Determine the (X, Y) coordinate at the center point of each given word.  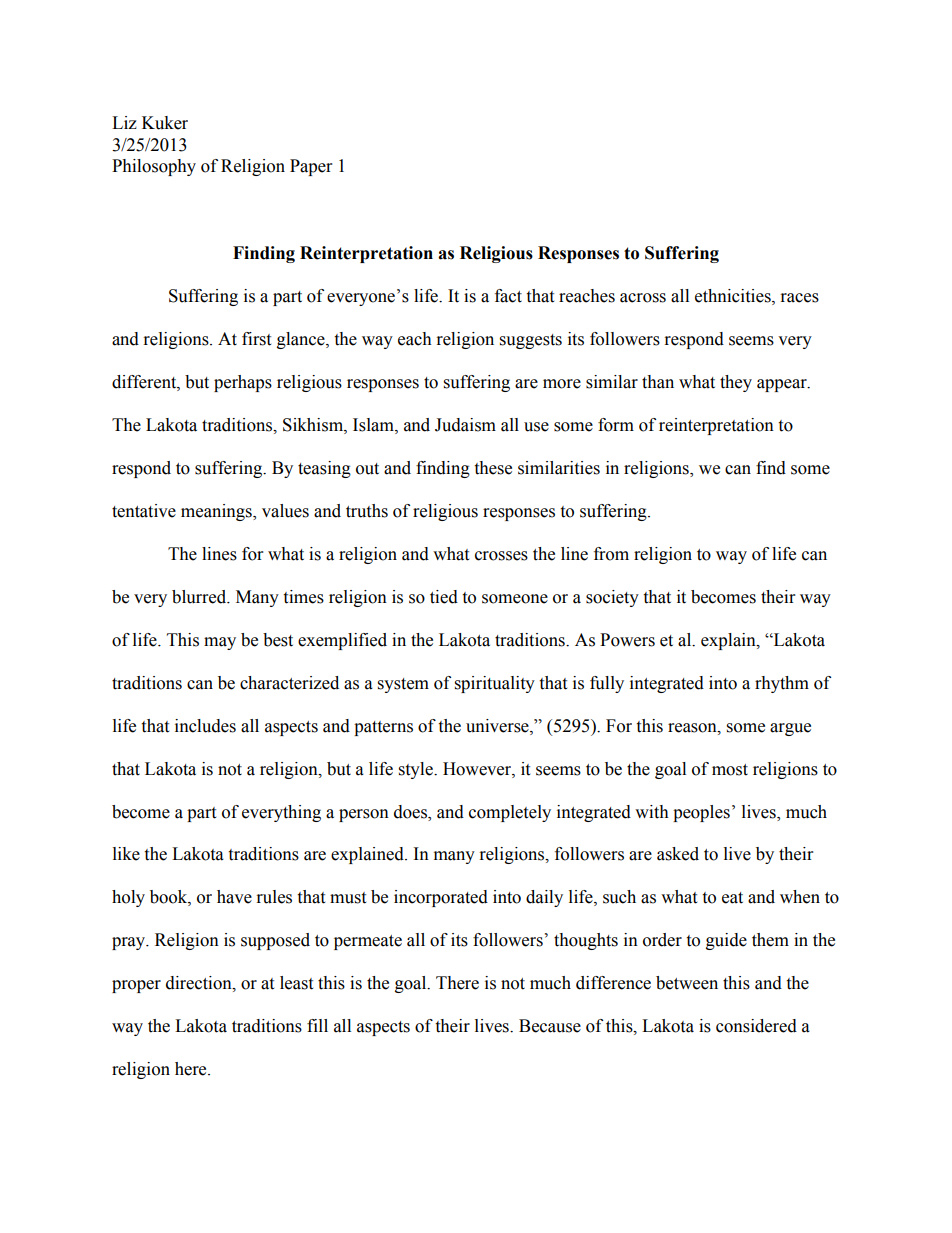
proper (136, 986)
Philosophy (154, 167)
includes (205, 726)
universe (498, 726)
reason (693, 728)
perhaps (243, 383)
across (643, 298)
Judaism (465, 425)
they (736, 383)
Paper (311, 167)
